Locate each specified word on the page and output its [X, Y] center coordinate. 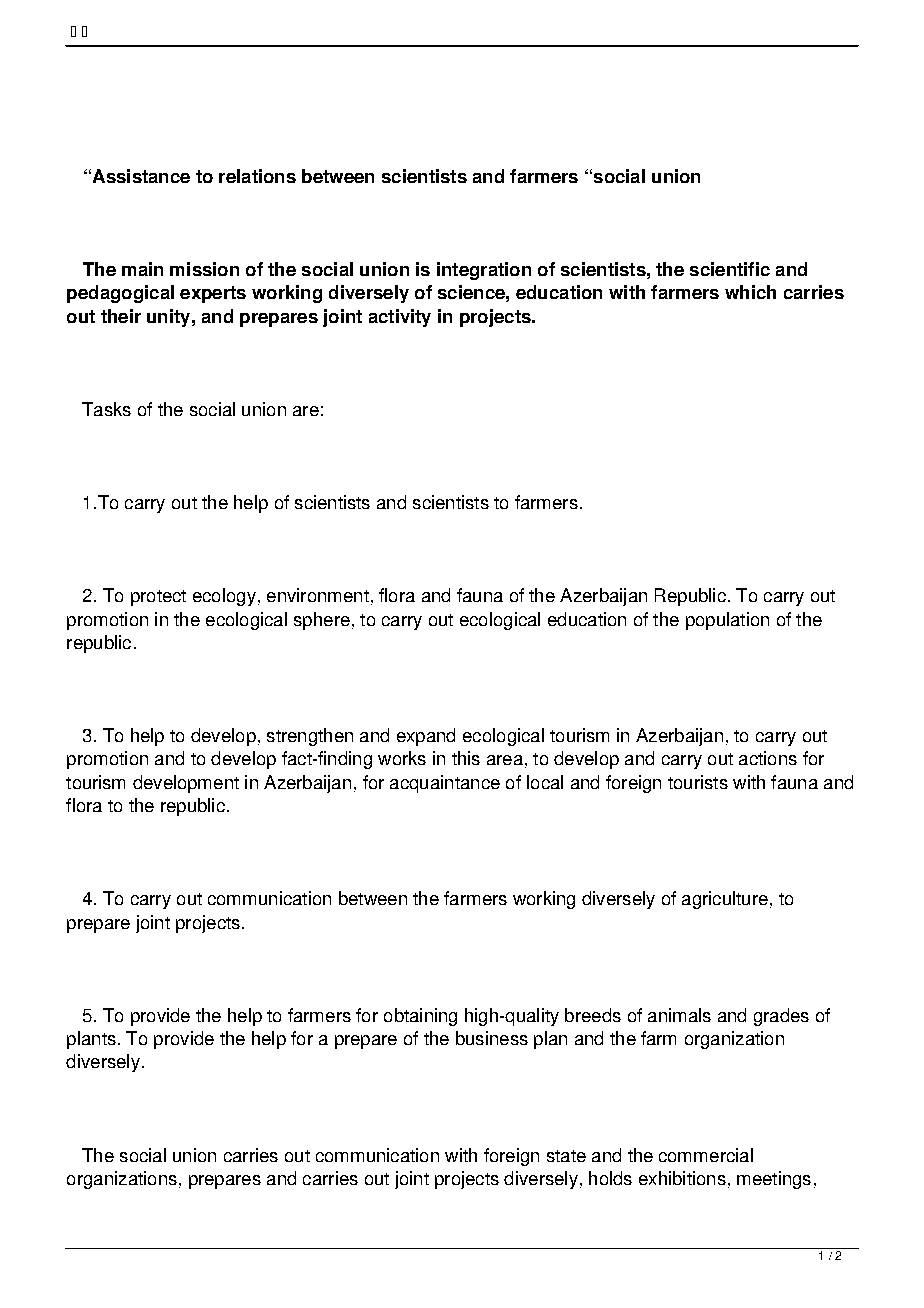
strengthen [310, 737]
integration [484, 271]
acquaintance [445, 784]
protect [158, 598]
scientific [730, 269]
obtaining [420, 1017]
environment [318, 595]
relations [257, 176]
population [727, 621]
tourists [698, 782]
